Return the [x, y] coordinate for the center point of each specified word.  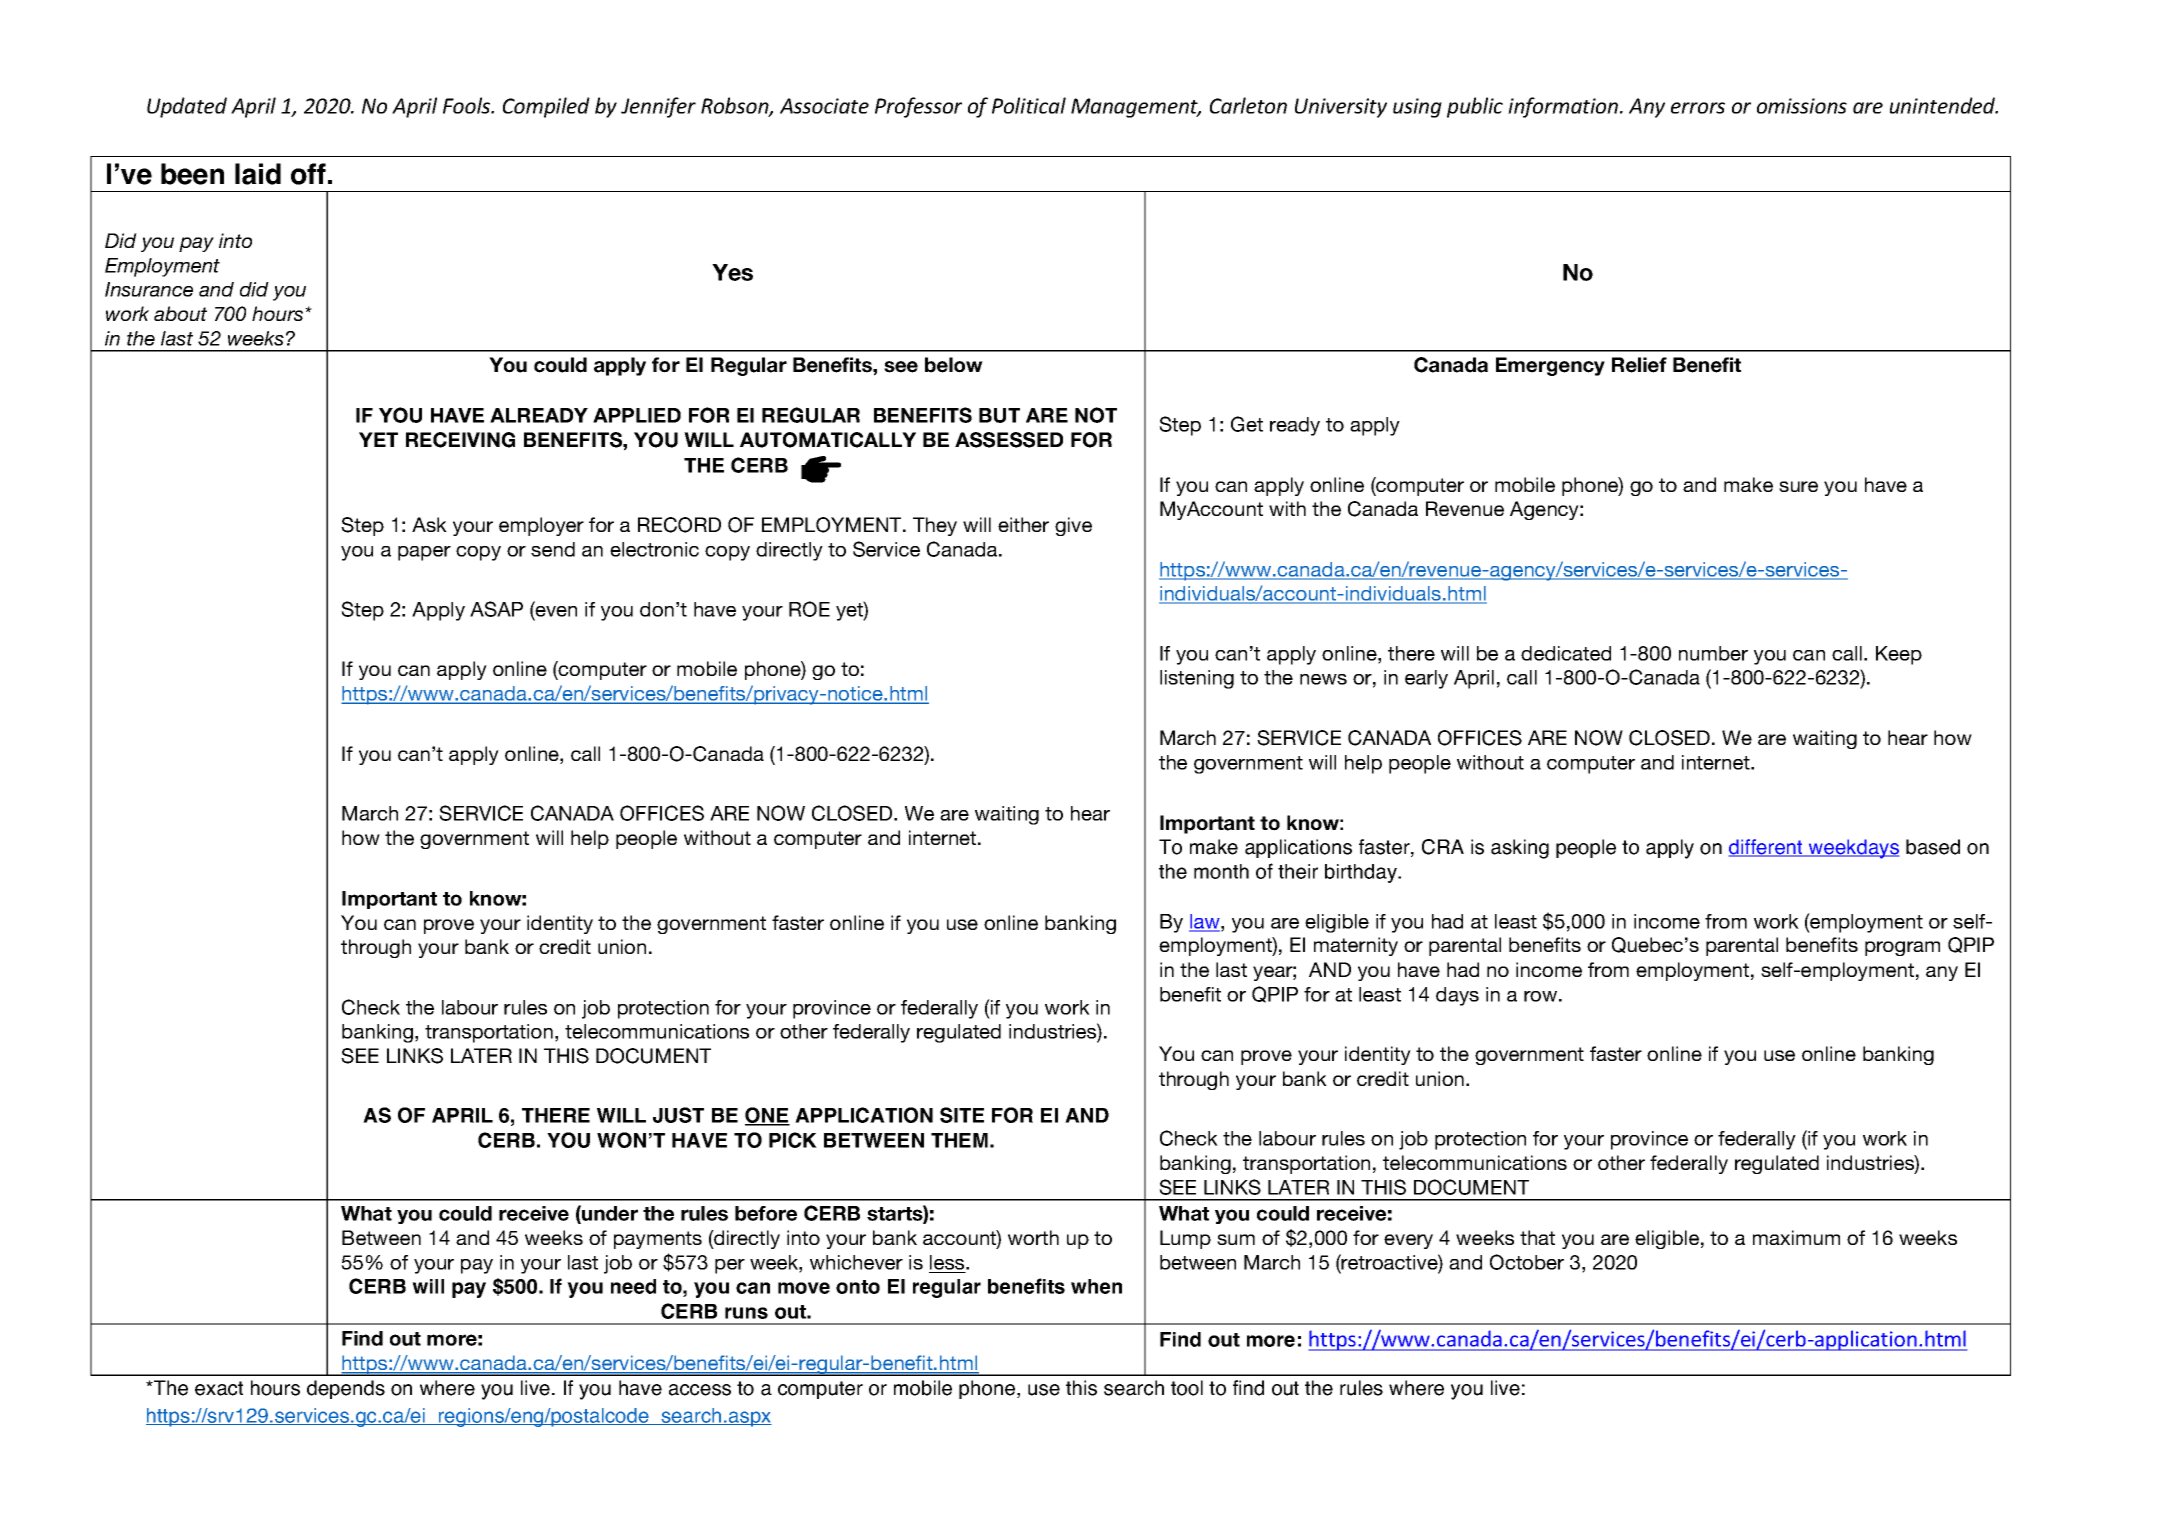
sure [1798, 486]
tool [1187, 1388]
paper [424, 553]
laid [258, 174]
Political [1029, 105]
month [1221, 871]
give [1073, 526]
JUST [678, 1115]
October [1527, 1262]
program [1902, 948]
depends [346, 1389]
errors [1698, 108]
